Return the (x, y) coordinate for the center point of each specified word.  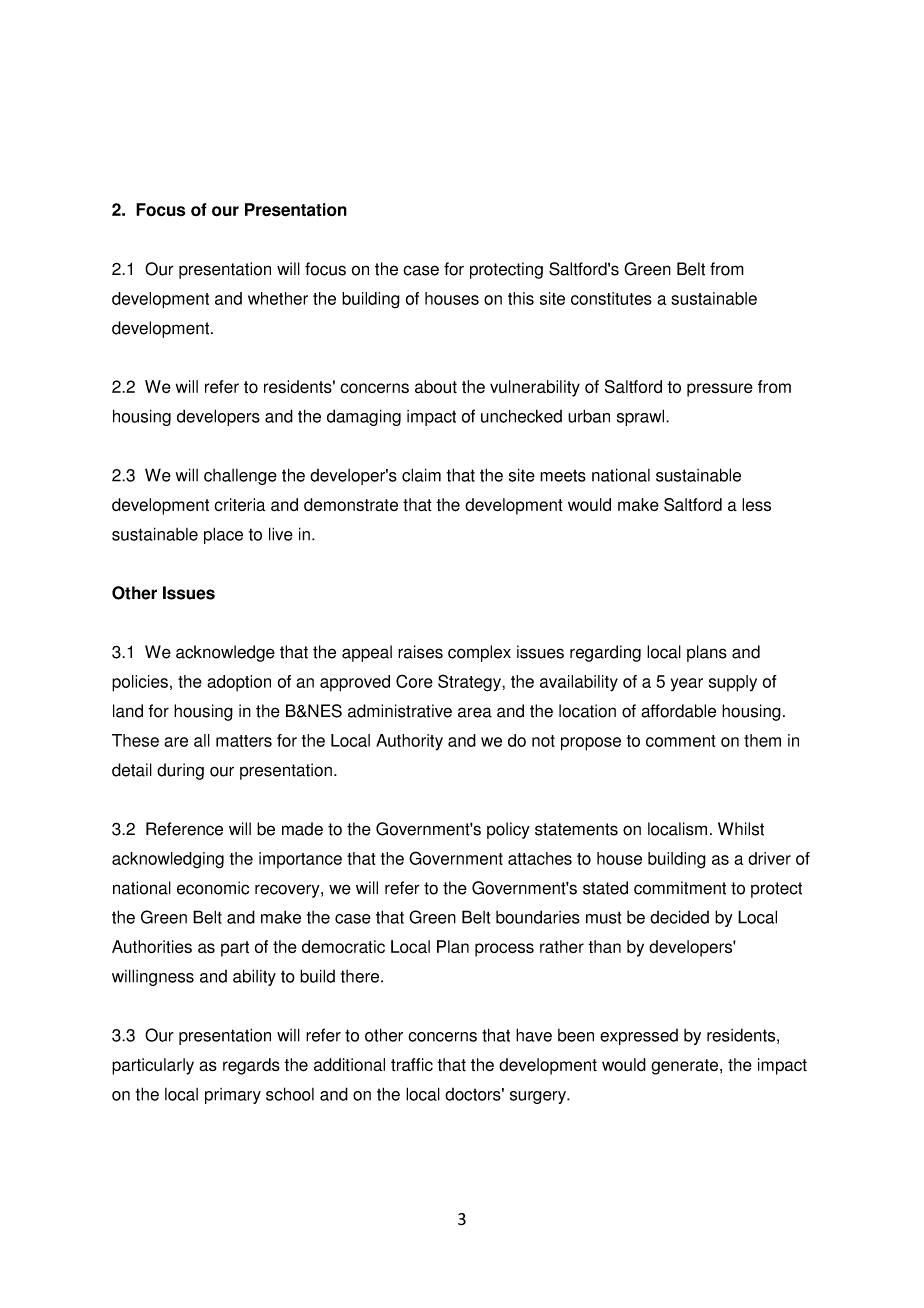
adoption (239, 683)
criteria (240, 504)
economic (213, 888)
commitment (680, 888)
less (756, 505)
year (687, 684)
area (475, 712)
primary (233, 1096)
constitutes (611, 298)
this (521, 298)
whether (278, 298)
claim (421, 475)
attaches (540, 858)
